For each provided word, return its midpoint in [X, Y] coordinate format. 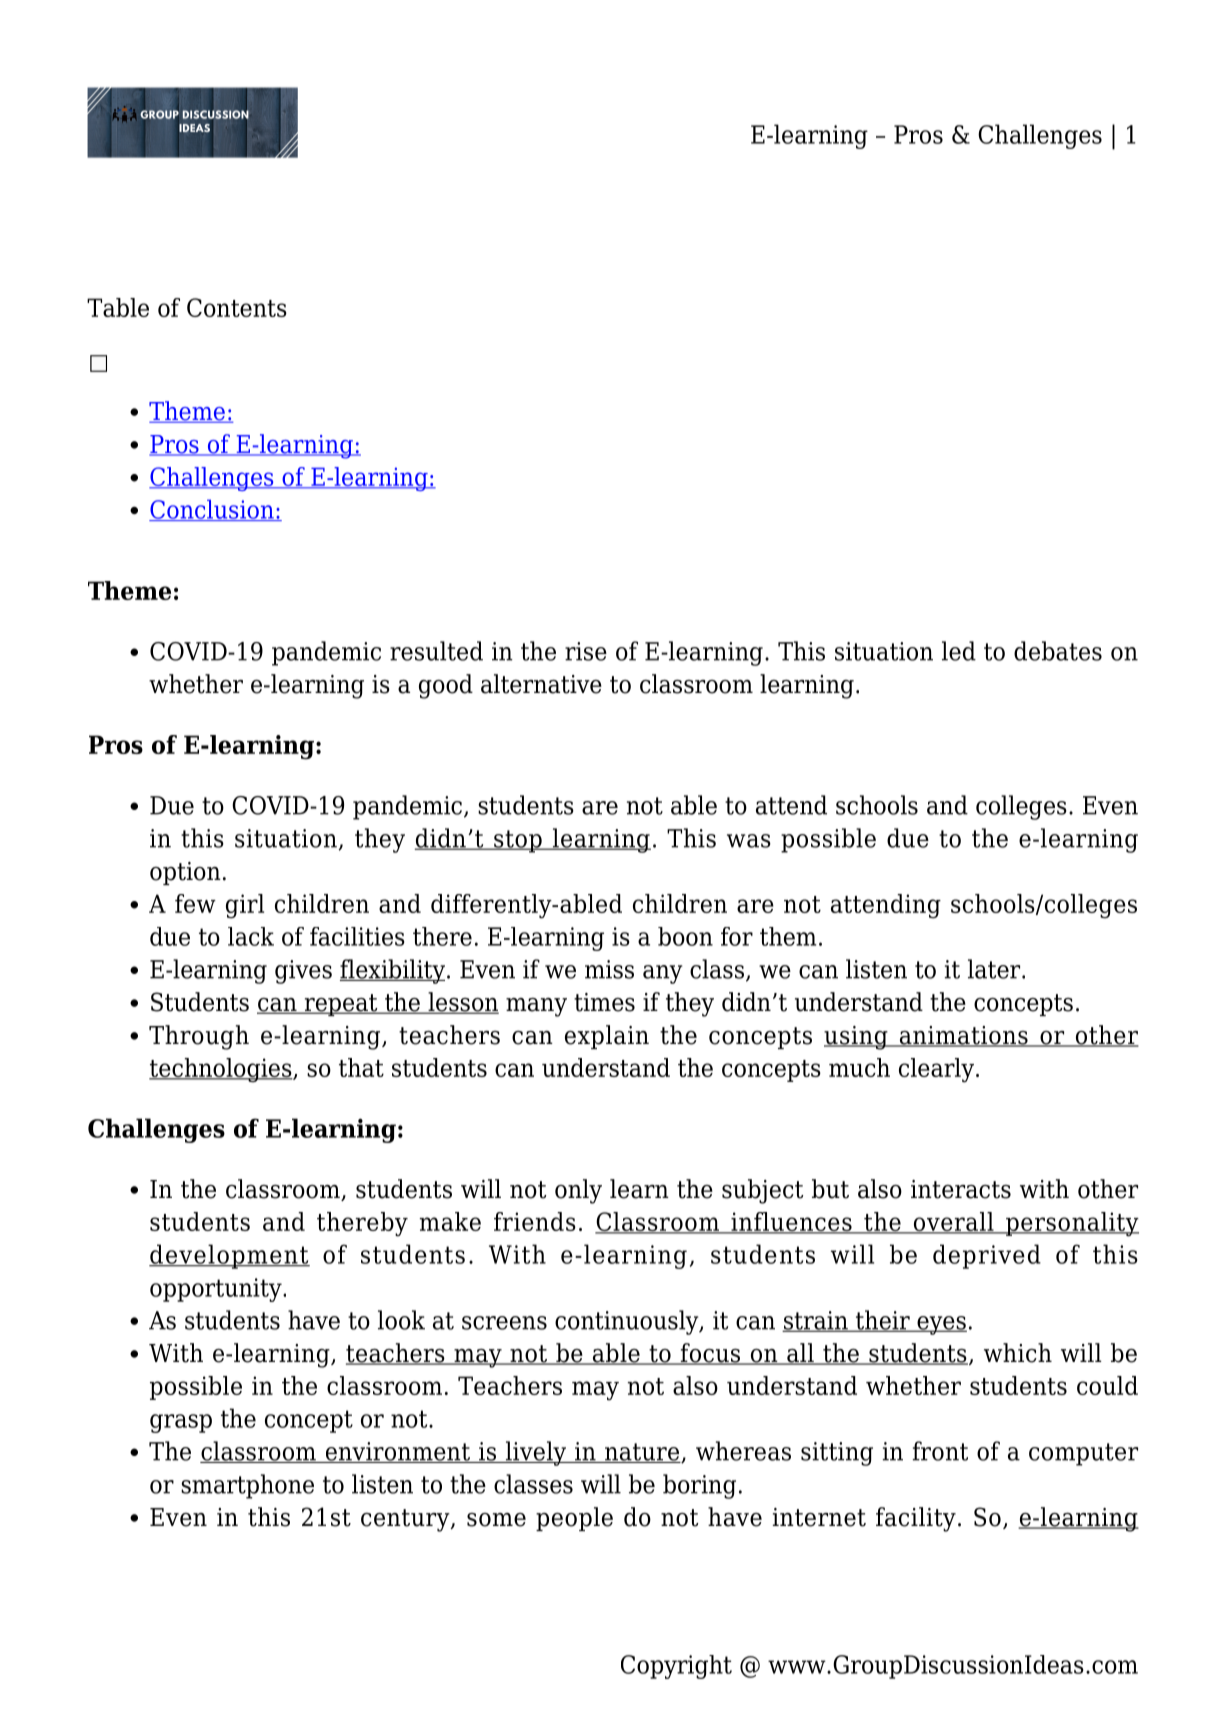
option [185, 873]
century [406, 1520]
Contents [237, 307]
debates [1058, 651]
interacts [961, 1189]
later [995, 969]
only [578, 1191]
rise [586, 651]
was [749, 841]
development [229, 1256]
